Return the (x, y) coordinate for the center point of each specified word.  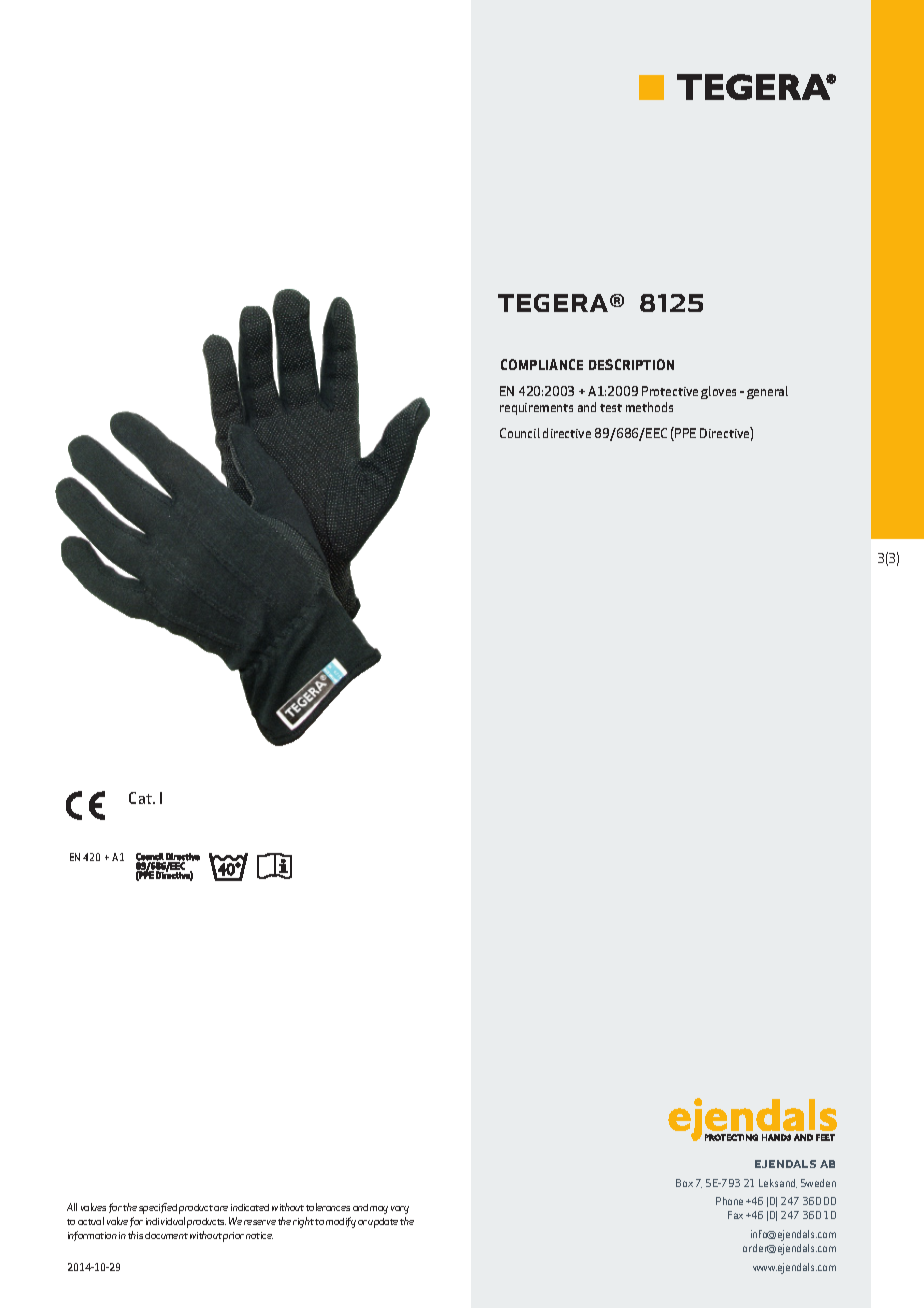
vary (400, 1210)
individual (165, 1221)
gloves (718, 392)
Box (684, 1183)
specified (158, 1208)
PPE (684, 434)
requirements (536, 409)
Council (520, 433)
